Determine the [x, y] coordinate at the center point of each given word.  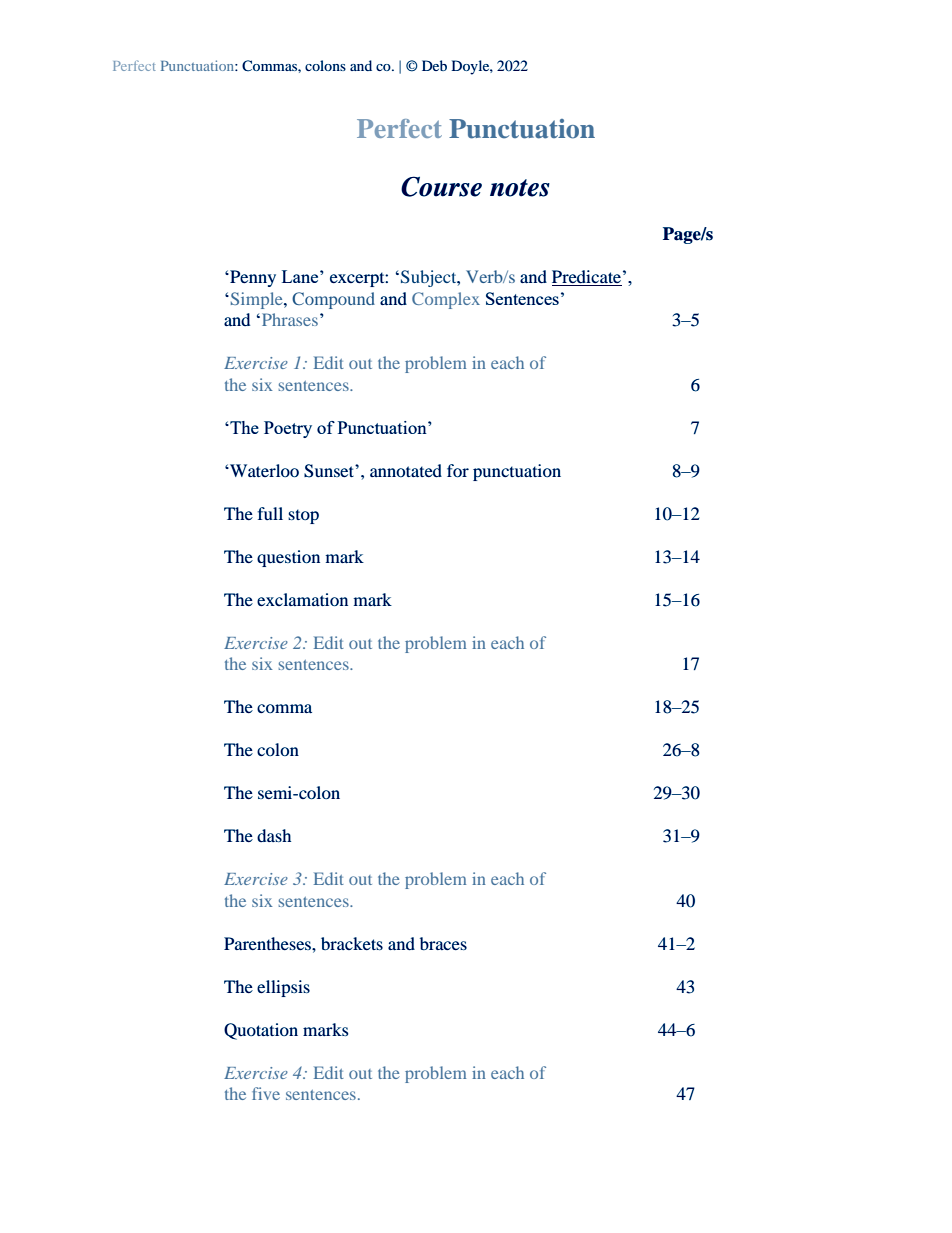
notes [520, 188]
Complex [446, 300]
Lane [301, 276]
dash [274, 835]
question [288, 558]
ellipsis [283, 988]
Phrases [290, 319]
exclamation [302, 599]
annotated [406, 470]
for [458, 470]
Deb [434, 65]
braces [443, 943]
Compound [333, 300]
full [270, 513]
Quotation [261, 1031]
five [266, 1093]
